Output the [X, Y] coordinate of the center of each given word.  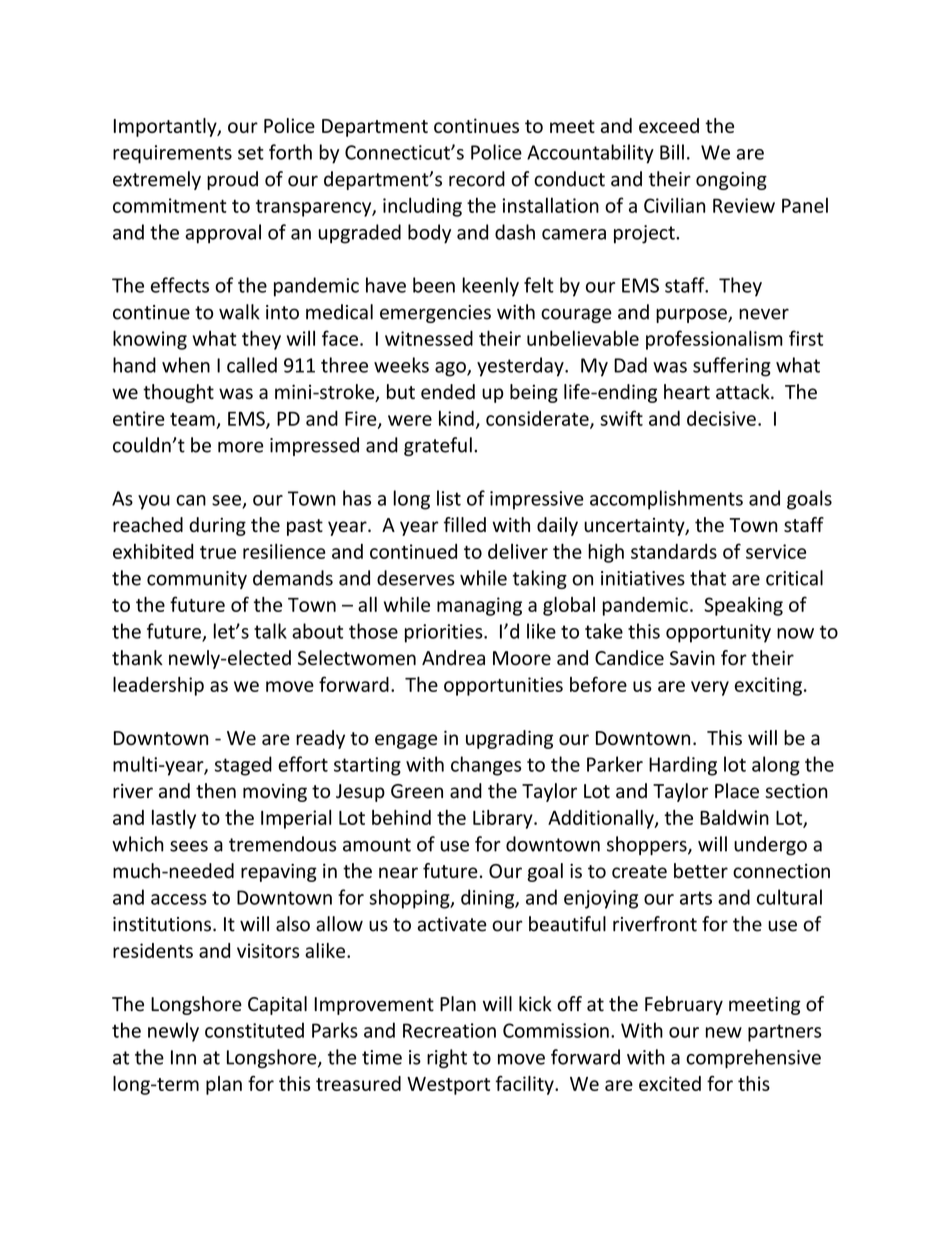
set [251, 153]
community [197, 580]
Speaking [743, 606]
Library [504, 819]
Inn [183, 1057]
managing [479, 606]
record [477, 179]
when [186, 365]
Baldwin [734, 817]
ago [451, 369]
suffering [732, 367]
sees [189, 846]
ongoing [731, 181]
